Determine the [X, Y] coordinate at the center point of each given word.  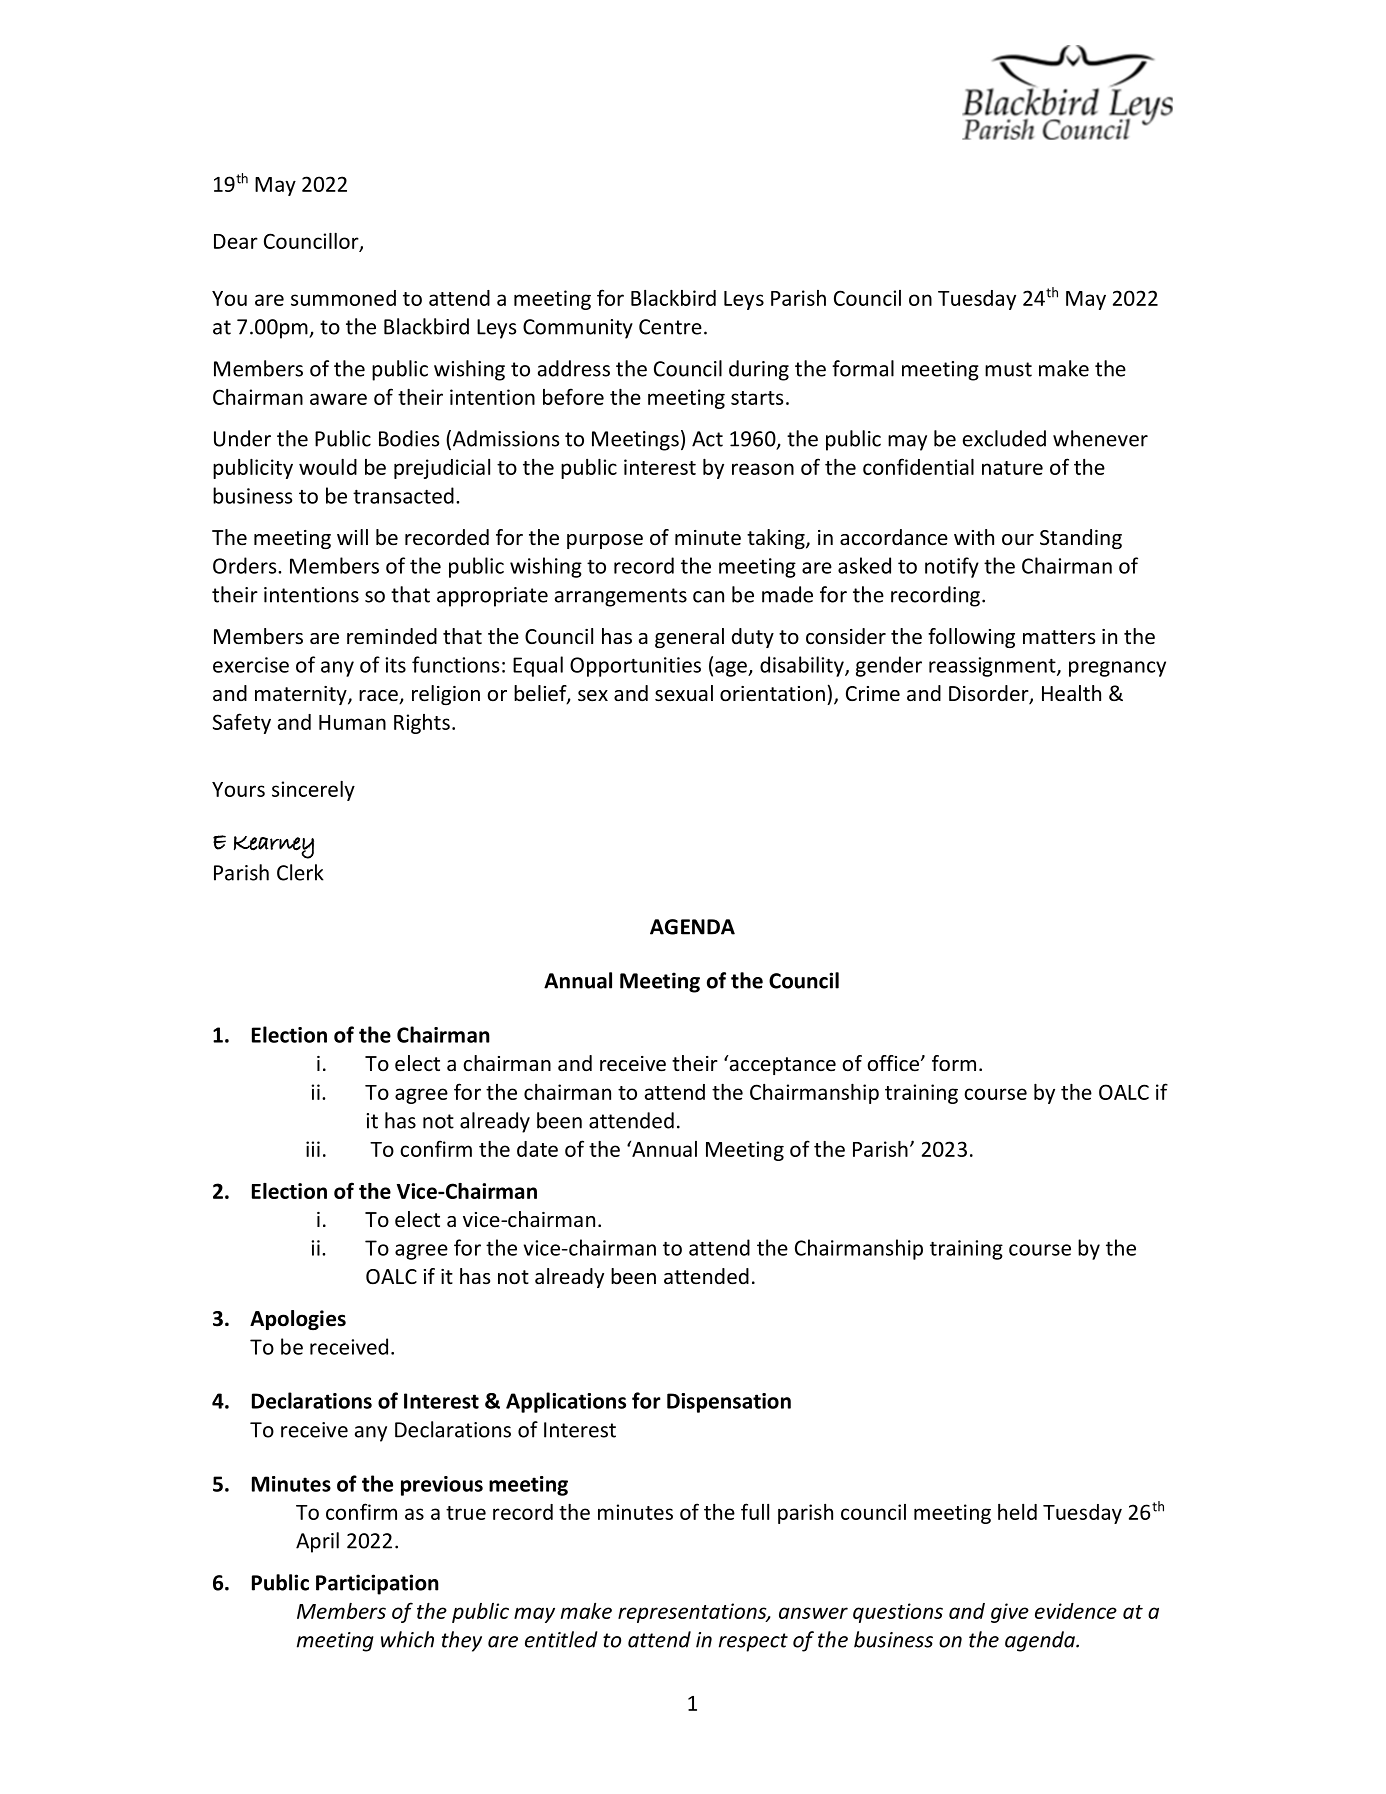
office [894, 1063]
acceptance [781, 1065]
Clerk [300, 872]
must [1008, 369]
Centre [670, 327]
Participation [377, 1584]
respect [753, 1642]
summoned [343, 298]
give [1010, 1613]
